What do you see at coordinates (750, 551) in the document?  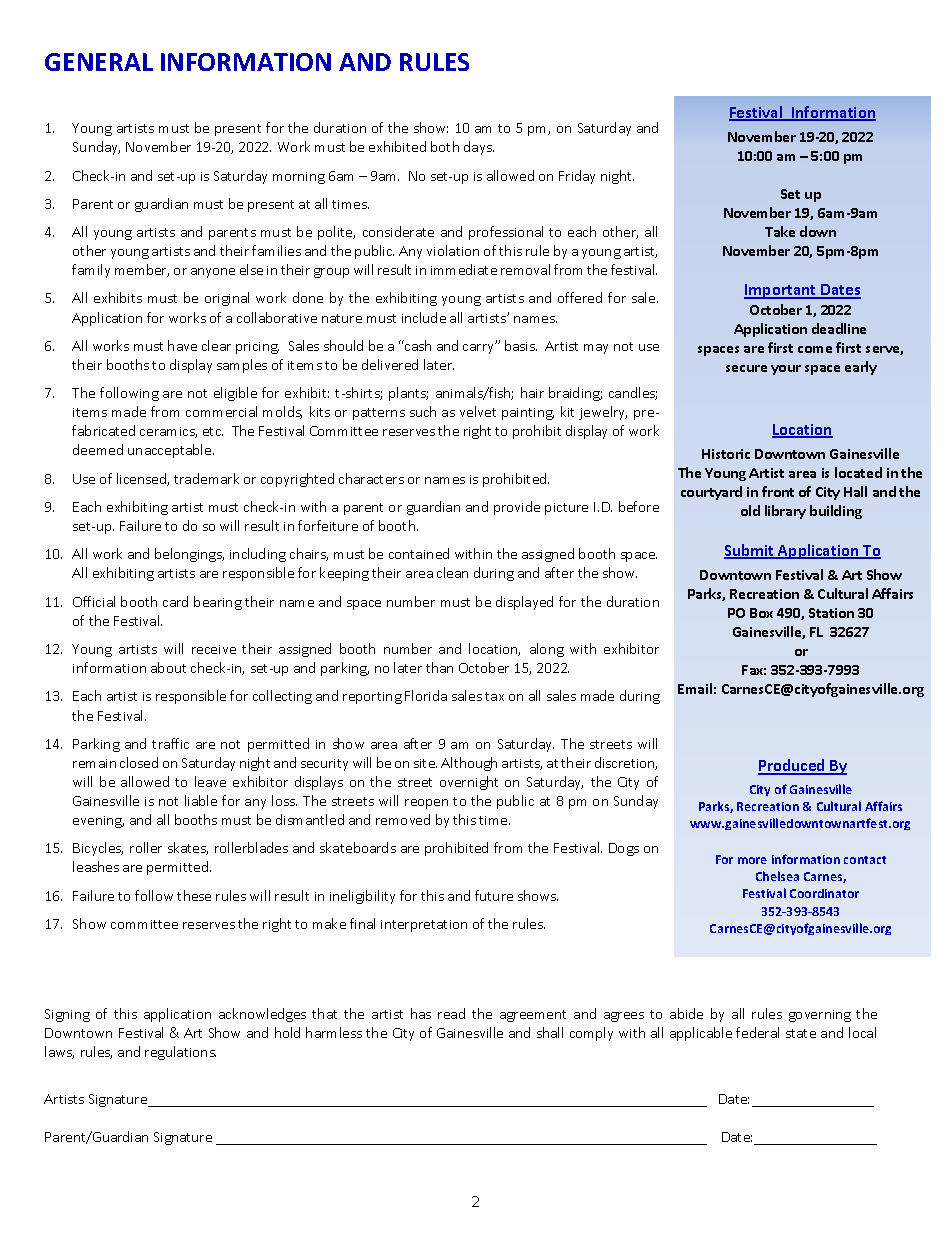 I see `Submit` at bounding box center [750, 551].
